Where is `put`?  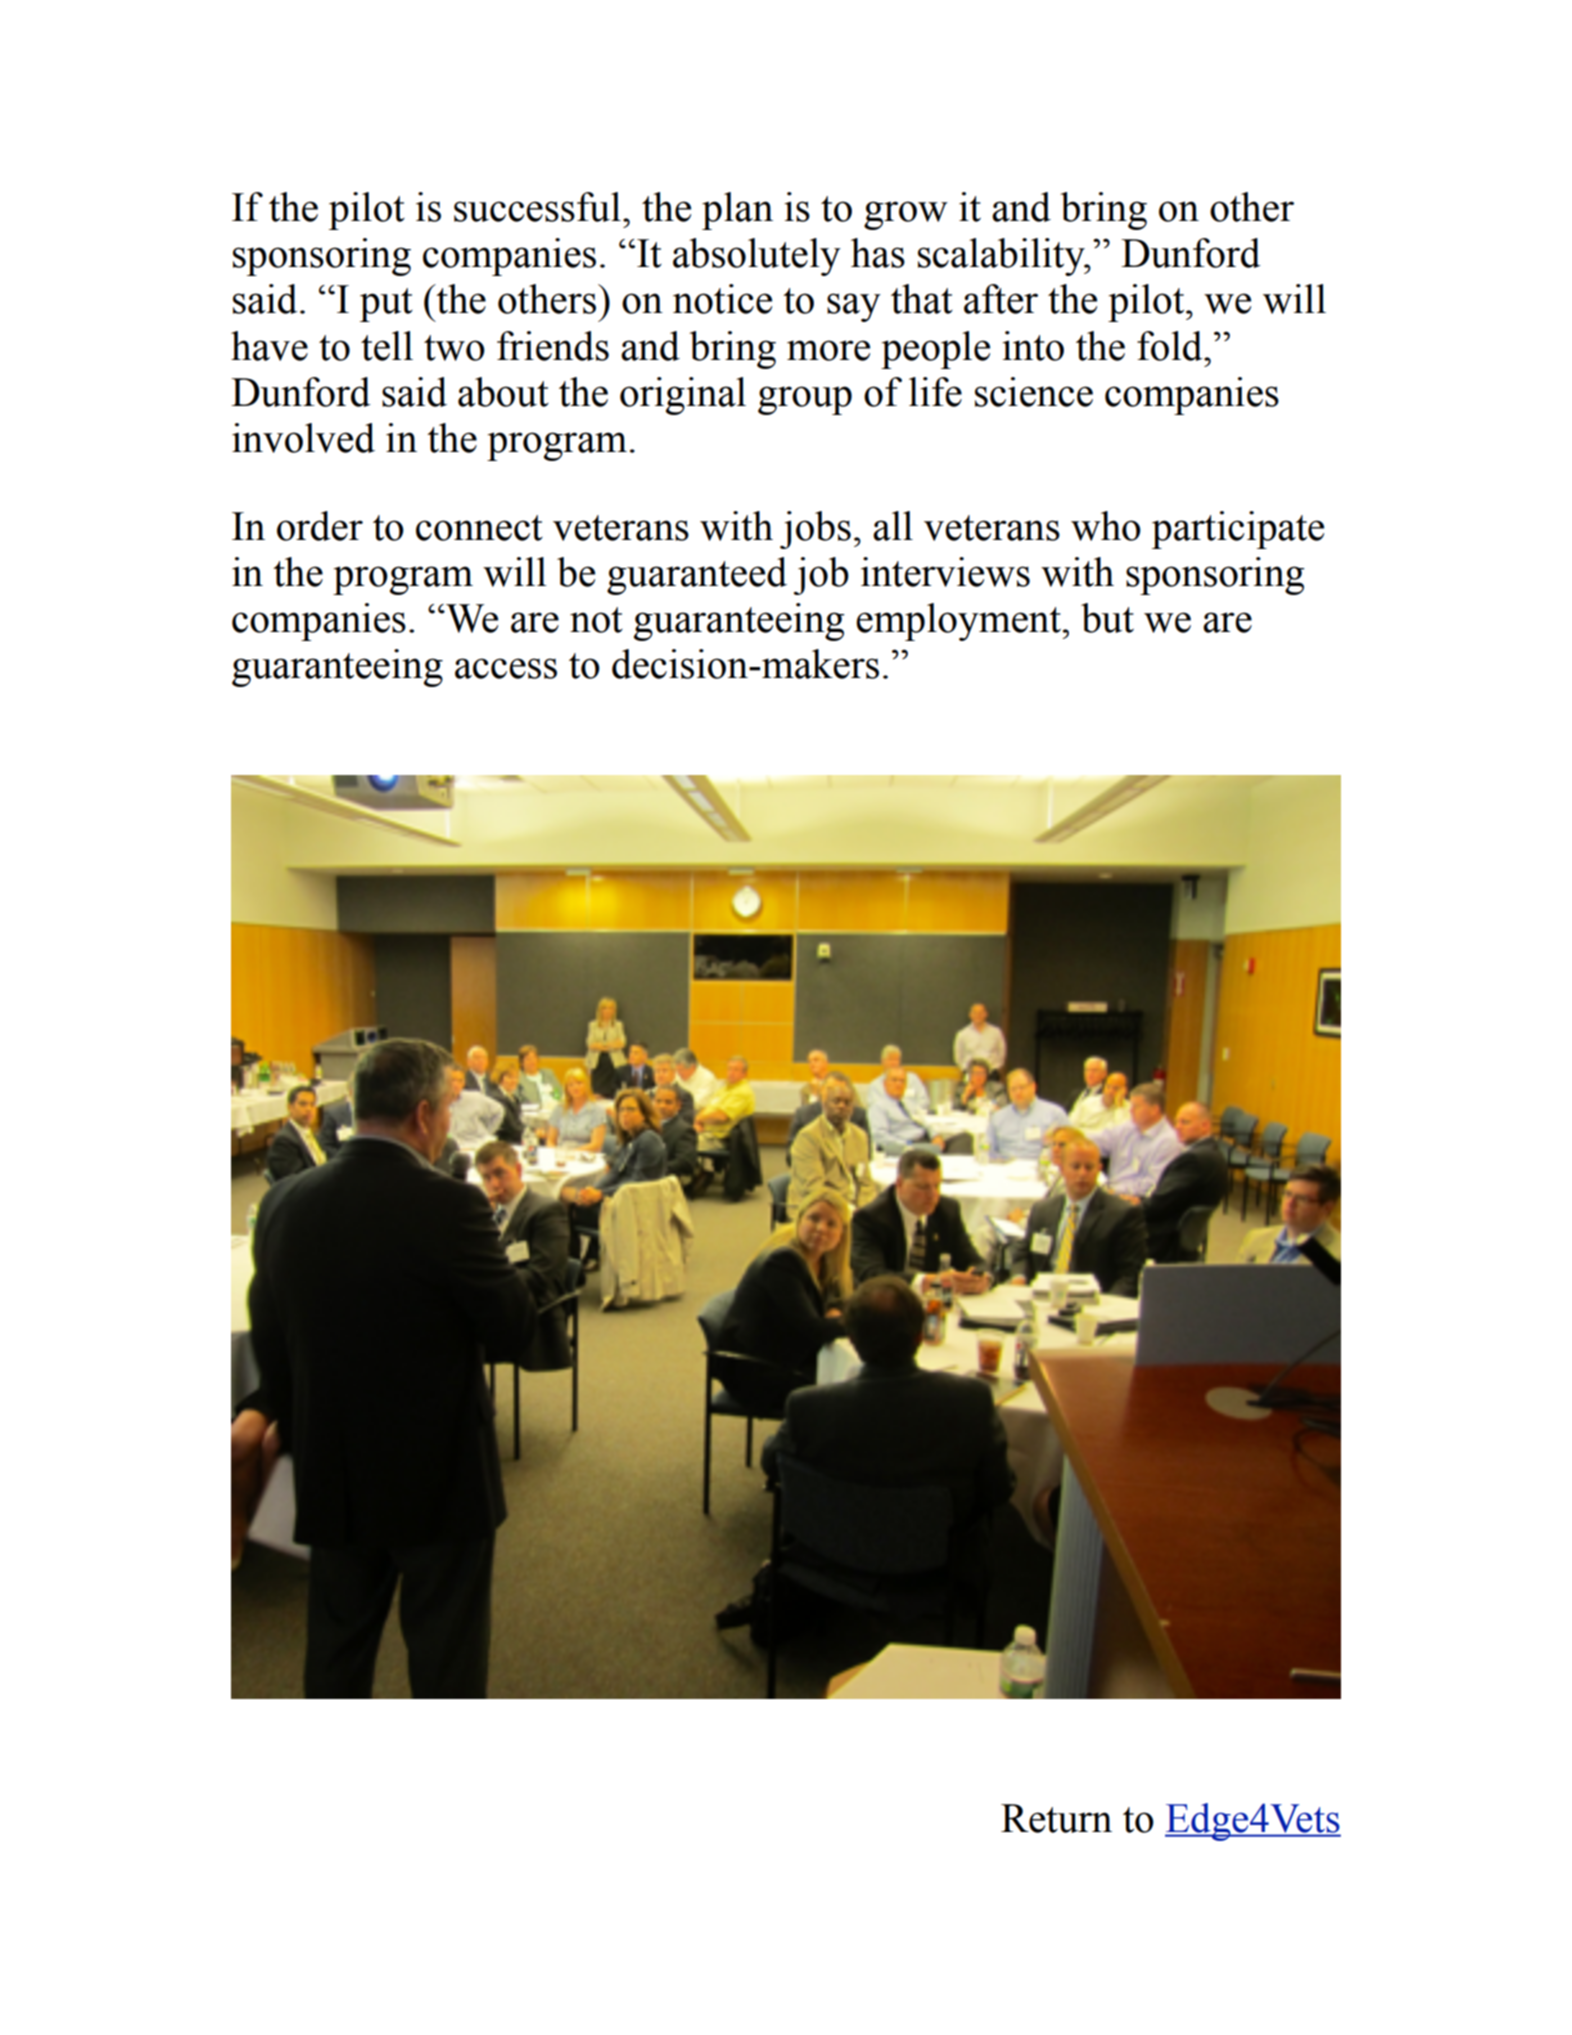 put is located at coordinates (386, 305).
